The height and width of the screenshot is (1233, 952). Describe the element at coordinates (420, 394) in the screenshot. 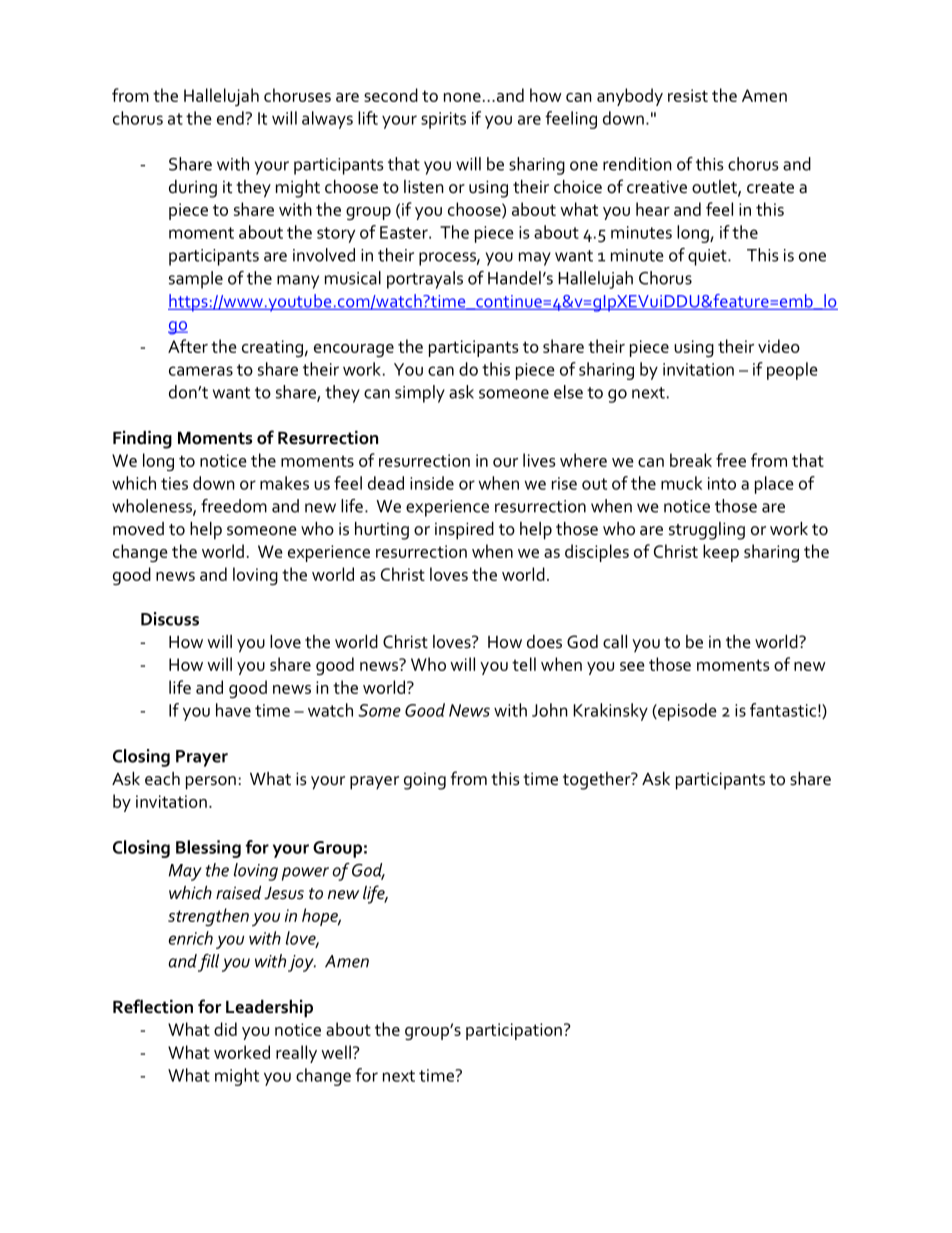

I see `simply` at that location.
